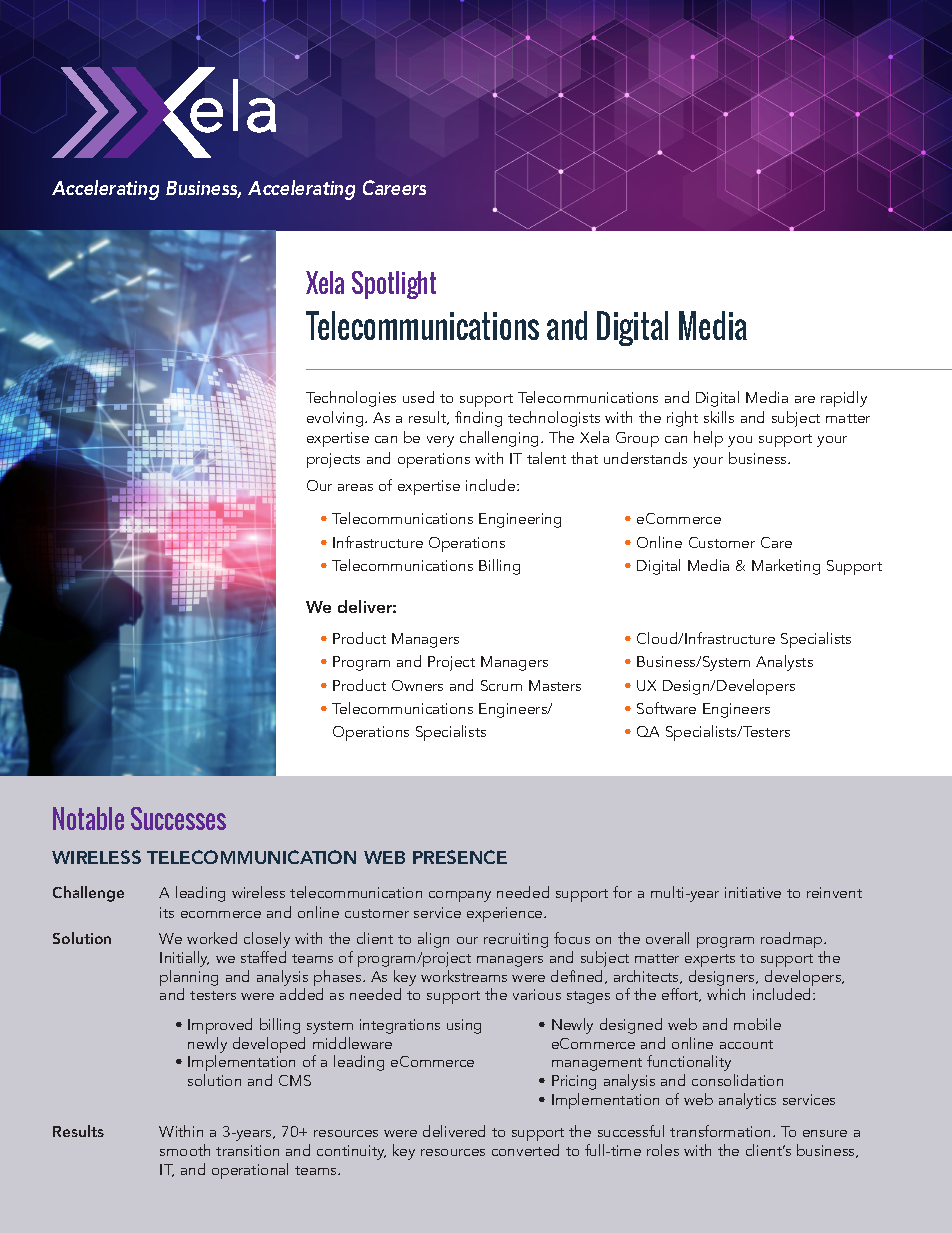 This image has height=1233, width=952. I want to click on rapidly, so click(844, 399).
